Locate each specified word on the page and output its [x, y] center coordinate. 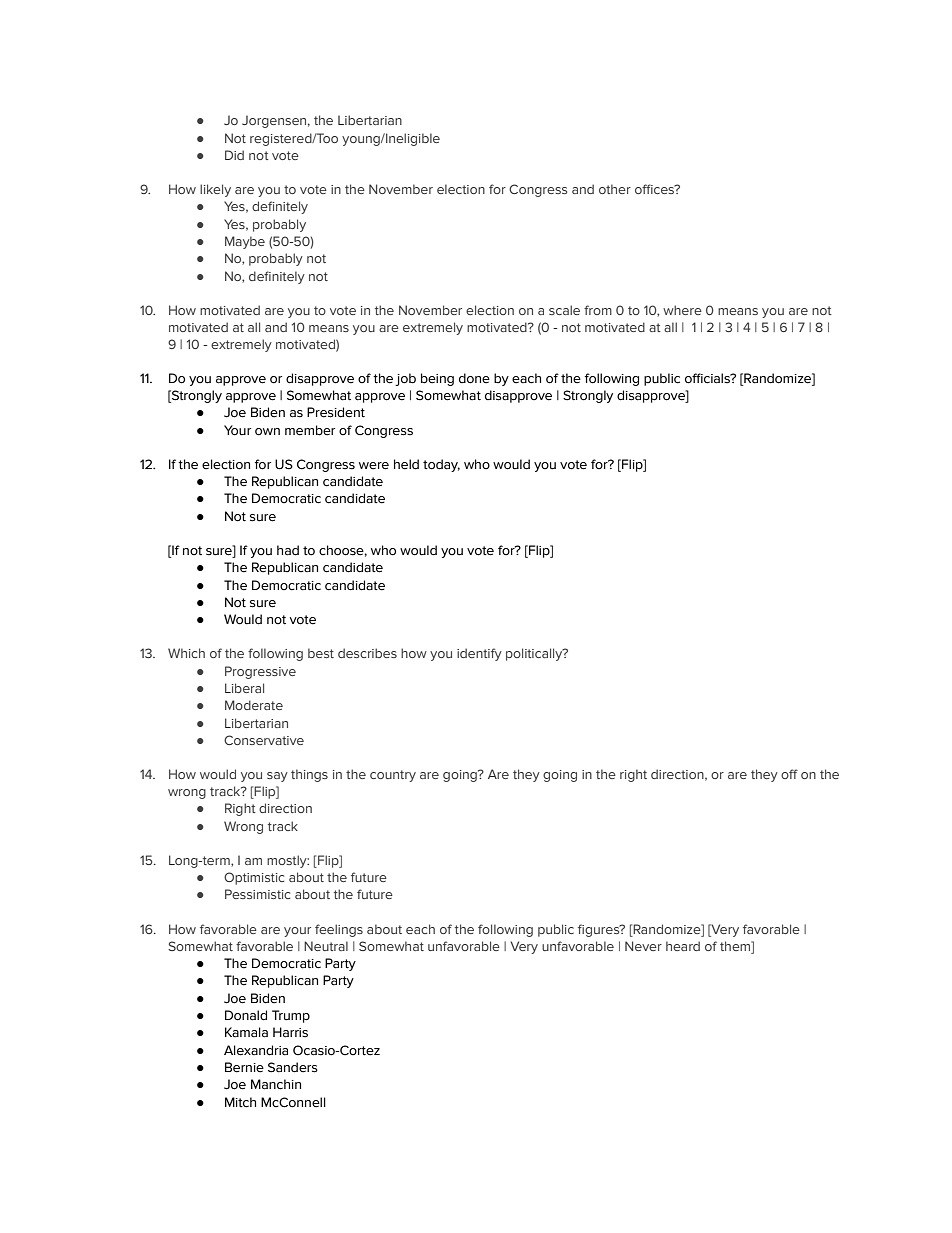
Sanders [293, 1067]
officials [708, 378]
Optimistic [254, 878]
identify [479, 654]
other [615, 189]
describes [367, 653]
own [267, 432]
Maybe [245, 242]
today [441, 465]
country [393, 776]
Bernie [244, 1067]
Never [643, 946]
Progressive [260, 672]
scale [564, 310]
